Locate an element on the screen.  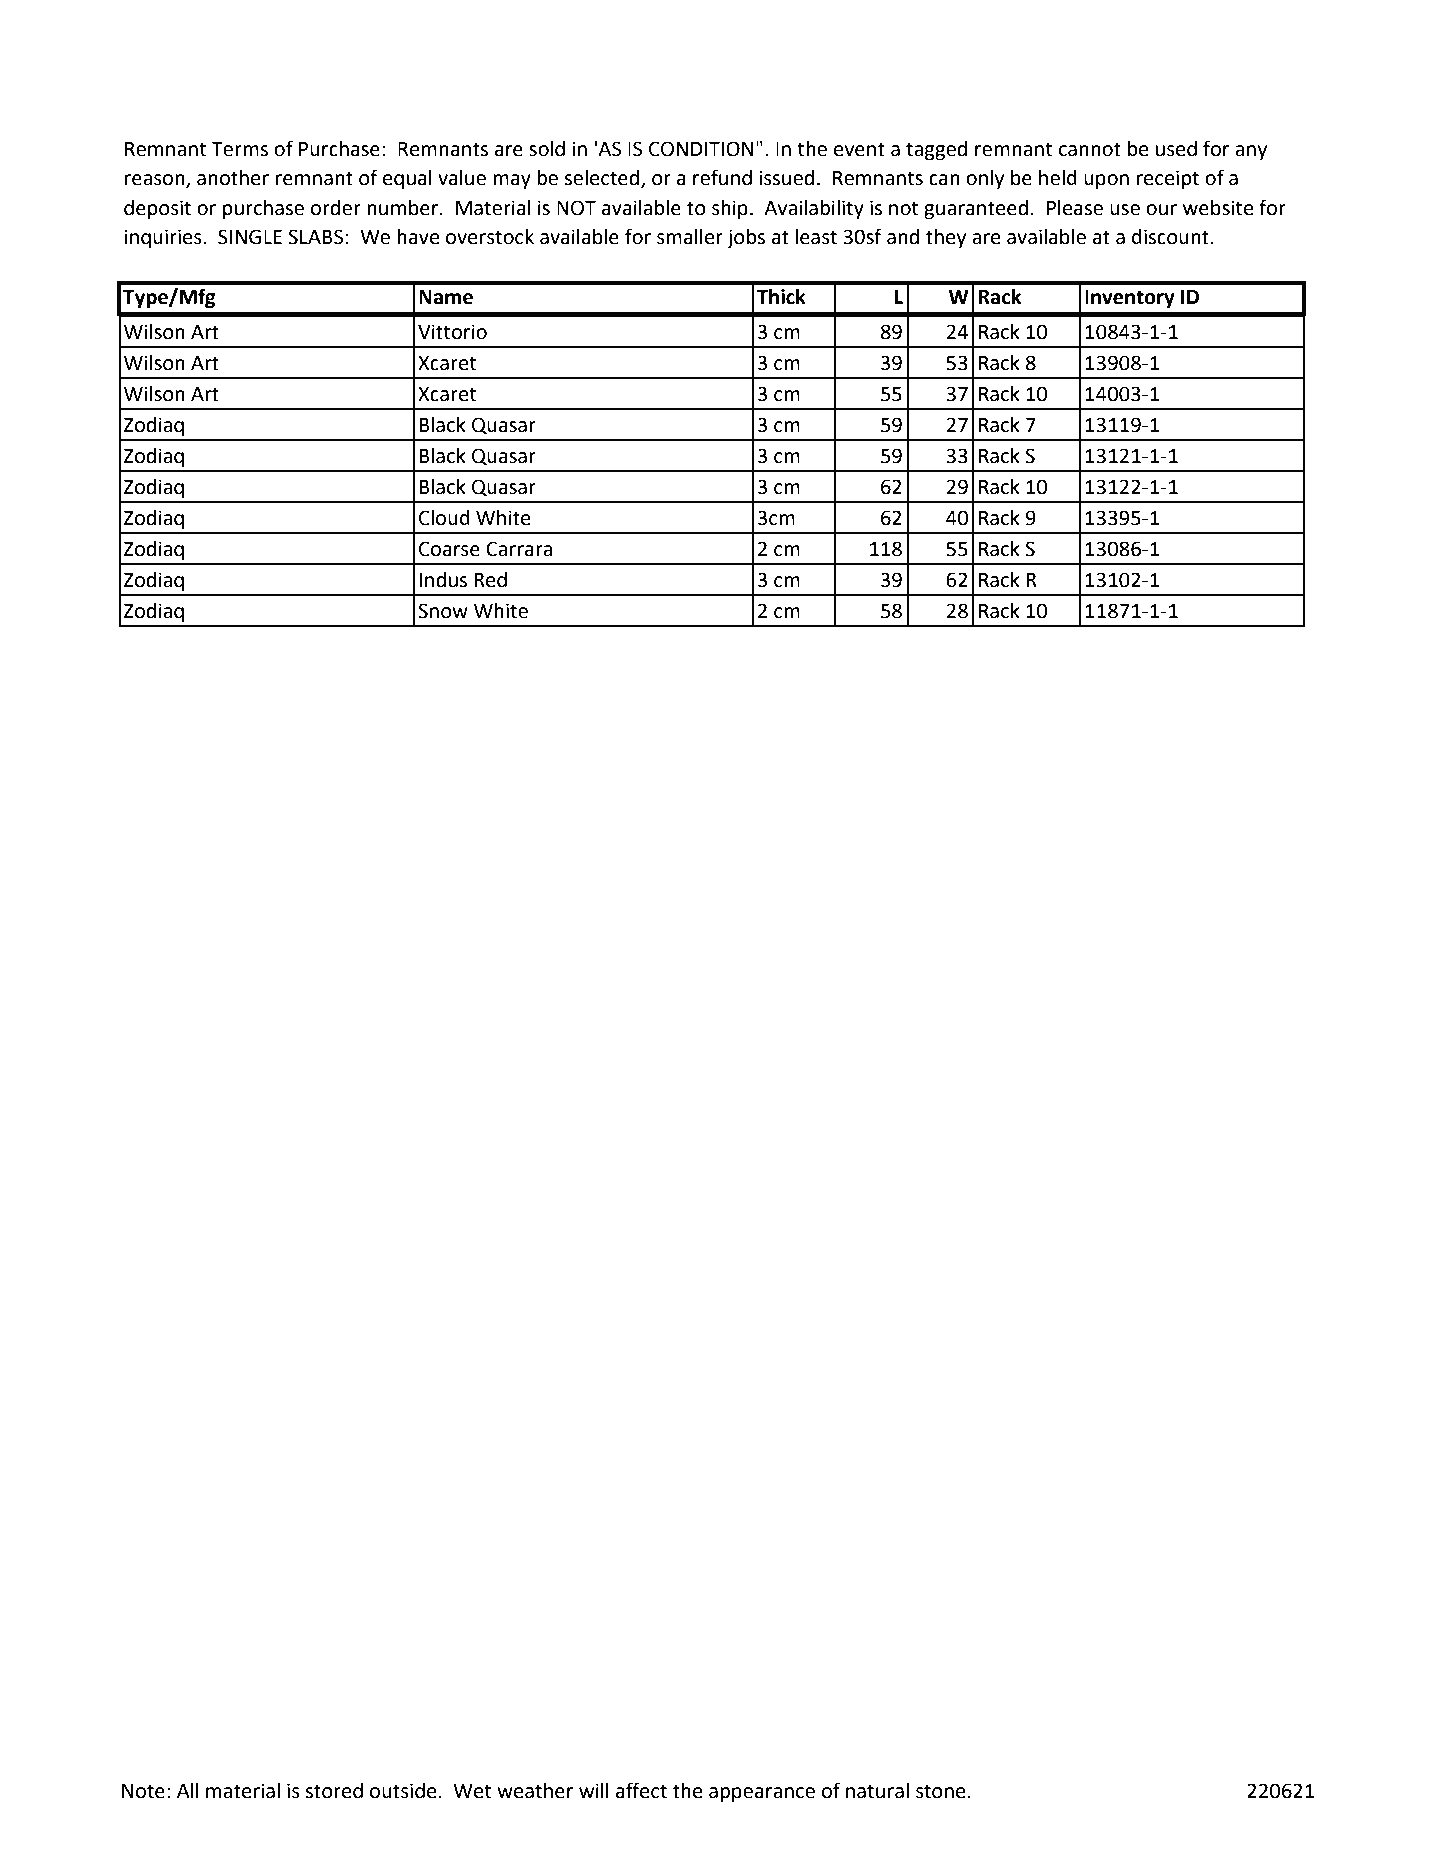
Carrara is located at coordinates (519, 549).
